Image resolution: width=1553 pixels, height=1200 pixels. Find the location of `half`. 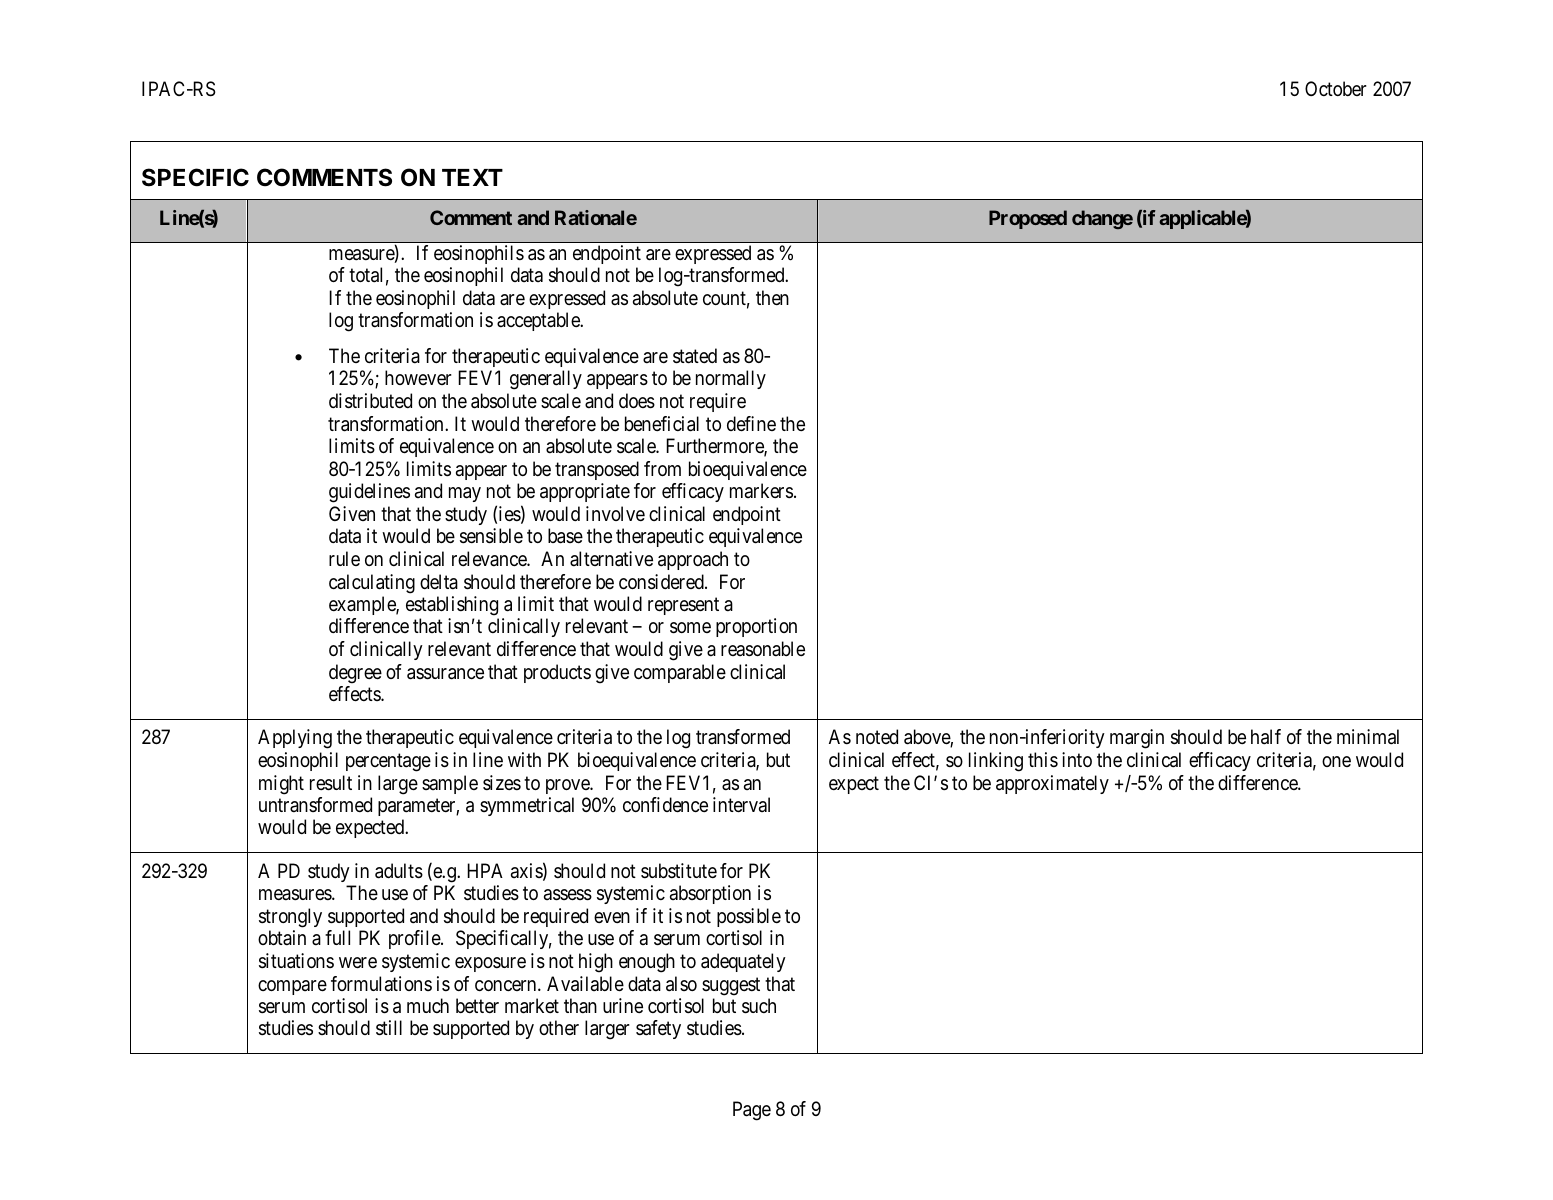

half is located at coordinates (1266, 737).
